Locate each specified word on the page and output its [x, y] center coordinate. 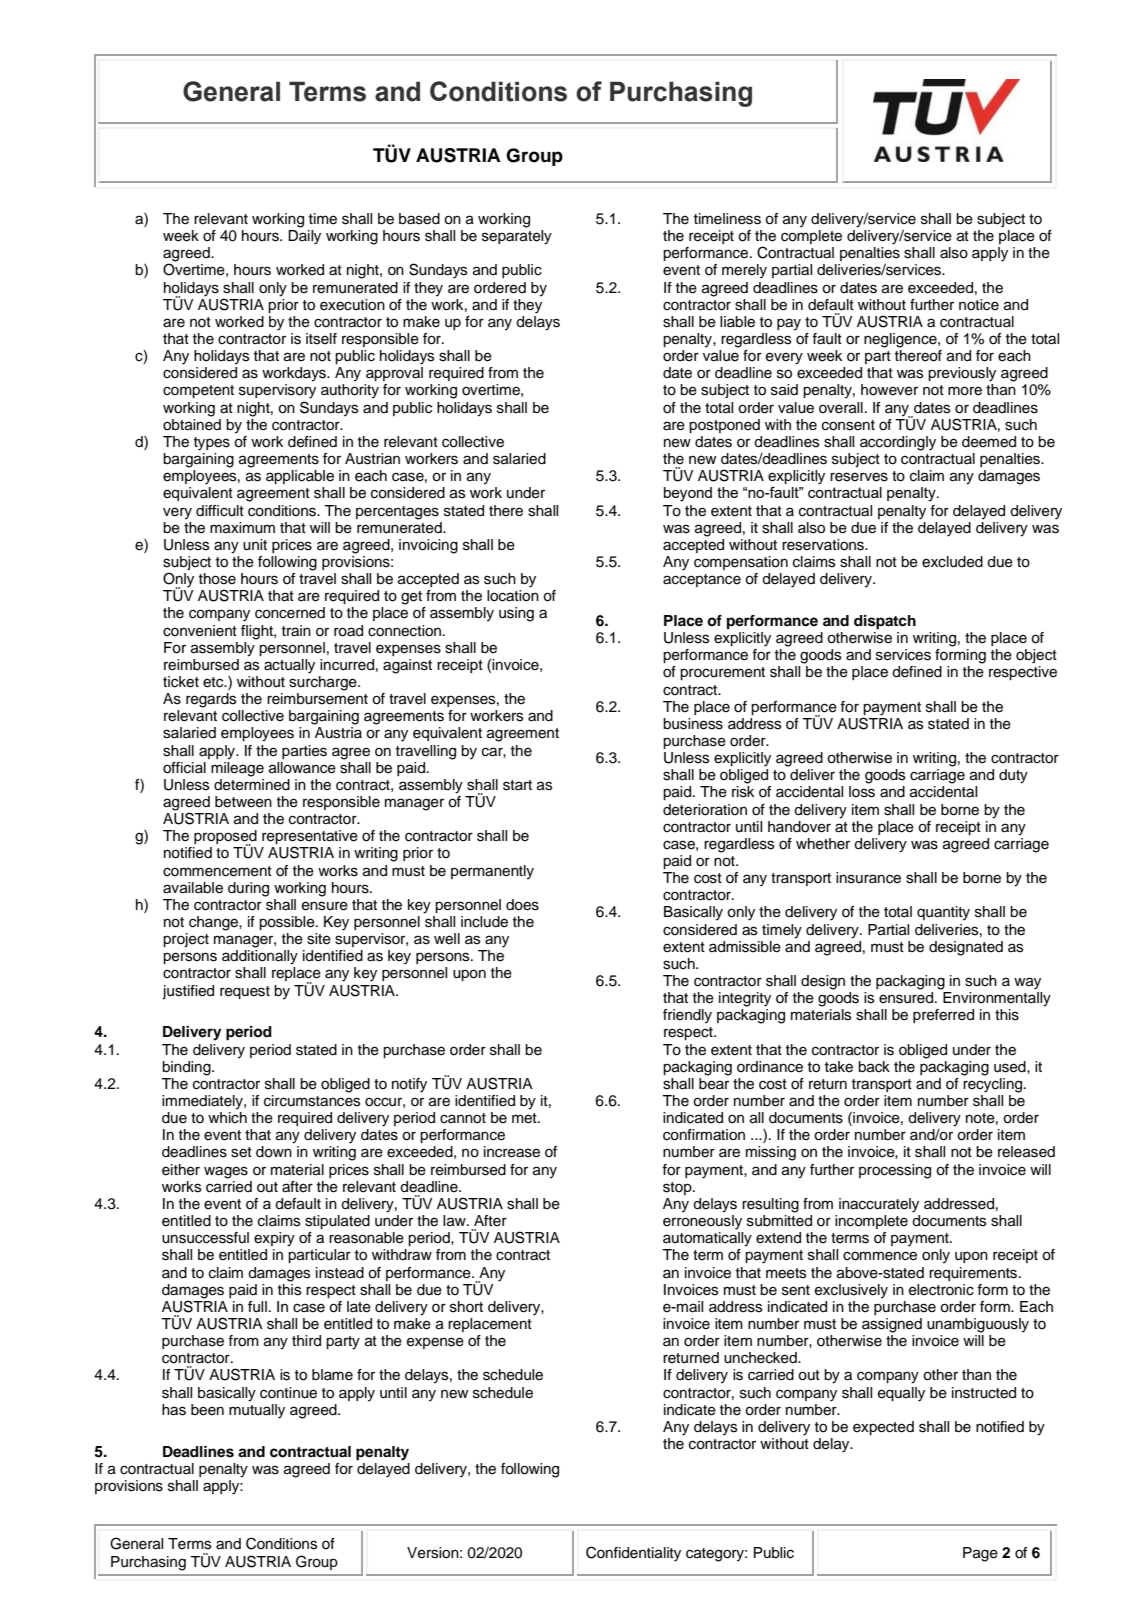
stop [678, 1188]
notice [979, 305]
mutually [257, 1410]
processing [895, 1171]
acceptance [702, 580]
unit [255, 545]
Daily [304, 237]
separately [517, 237]
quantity [943, 913]
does [522, 905]
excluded [952, 562]
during [248, 889]
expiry [274, 1239]
